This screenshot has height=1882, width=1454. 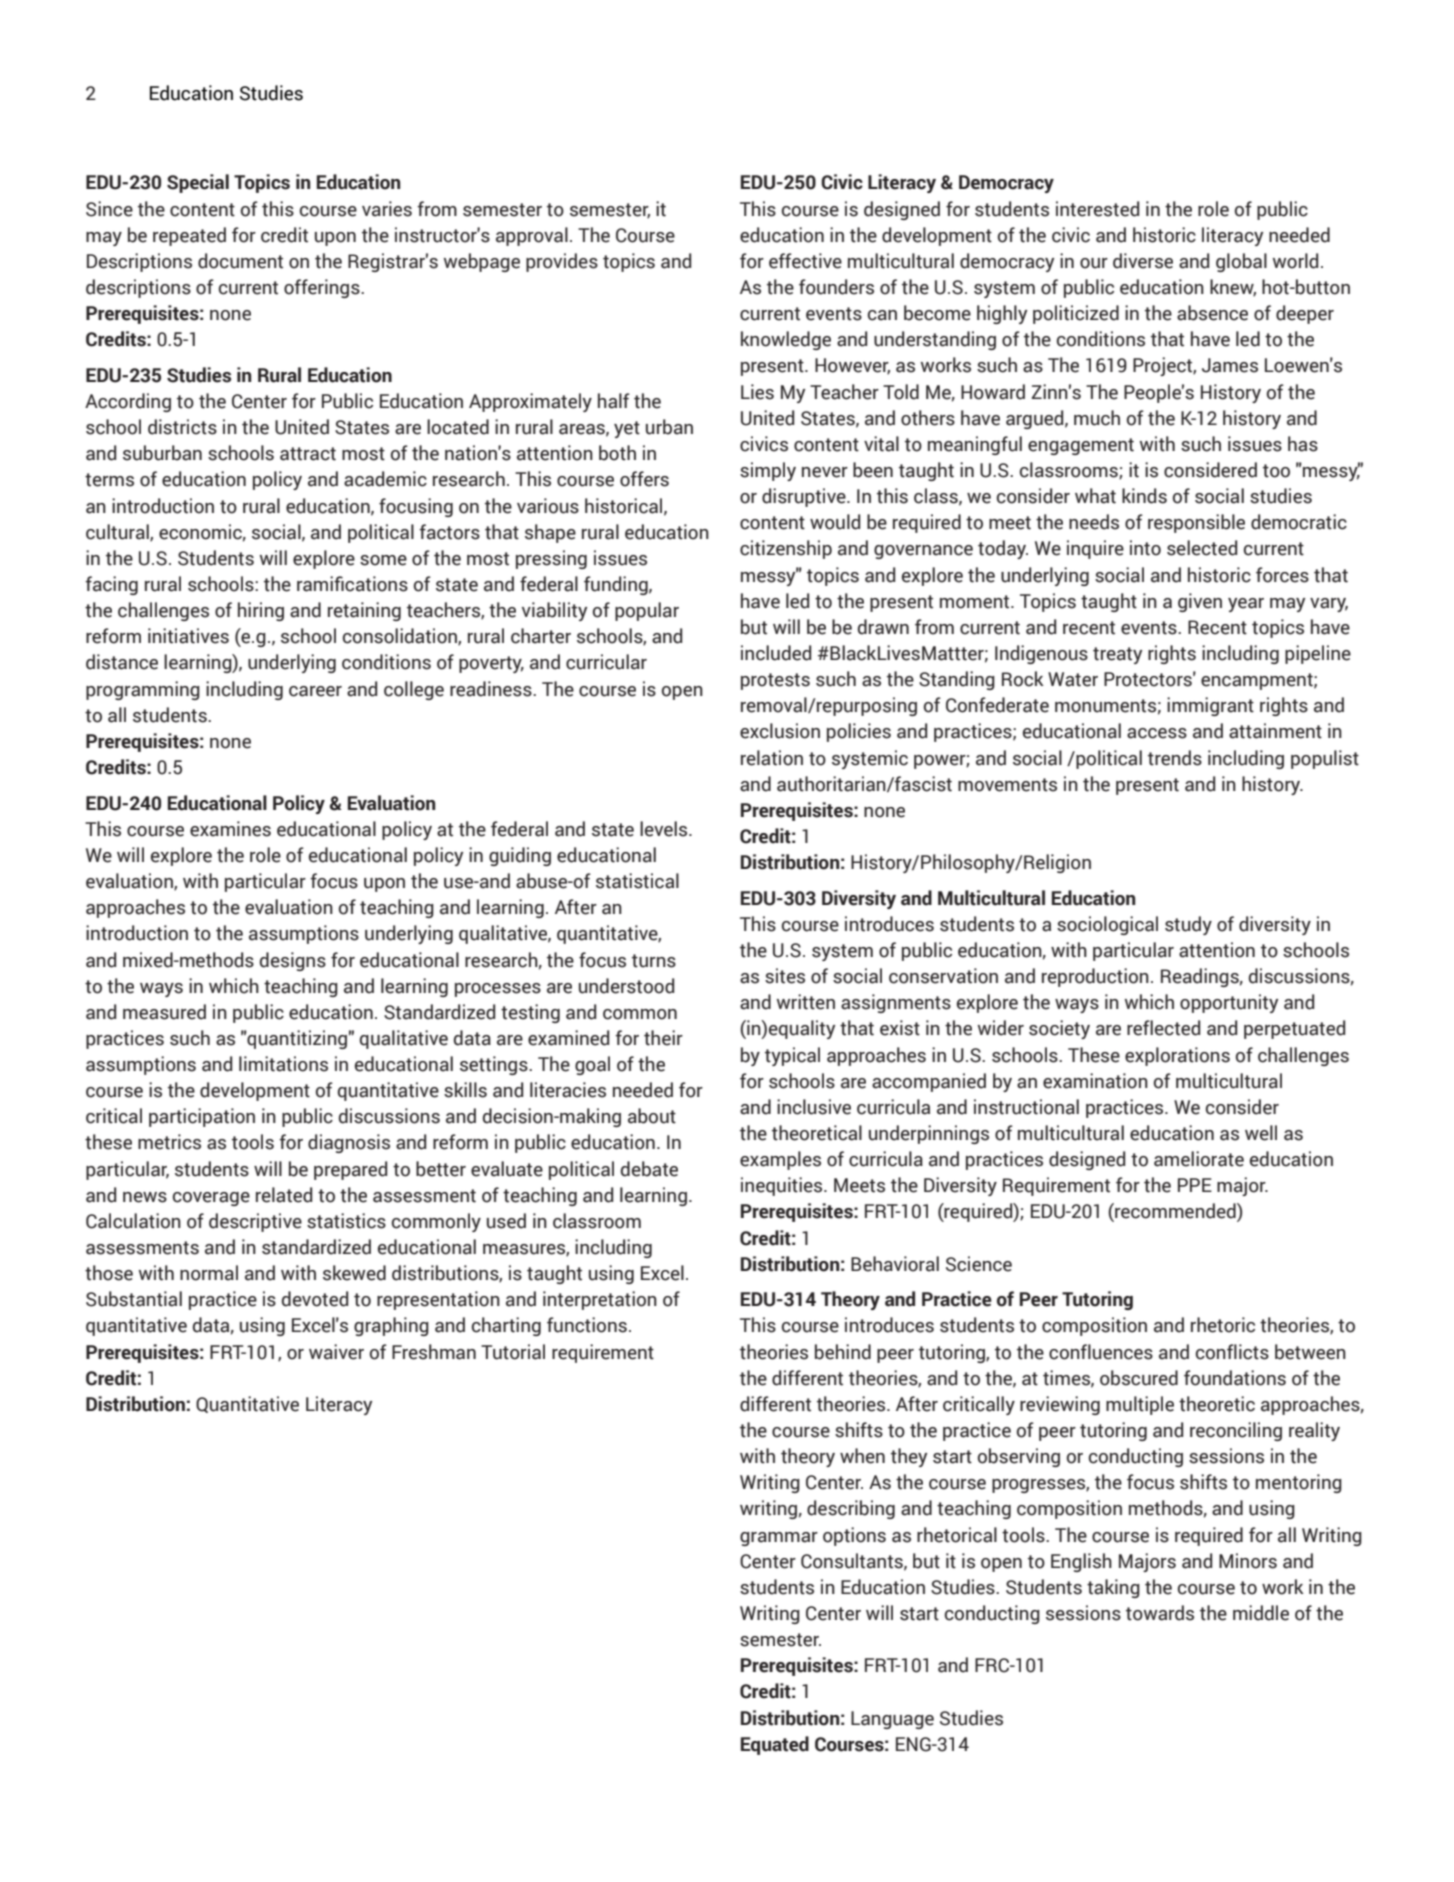 What do you see at coordinates (315, 691) in the screenshot?
I see `career` at bounding box center [315, 691].
